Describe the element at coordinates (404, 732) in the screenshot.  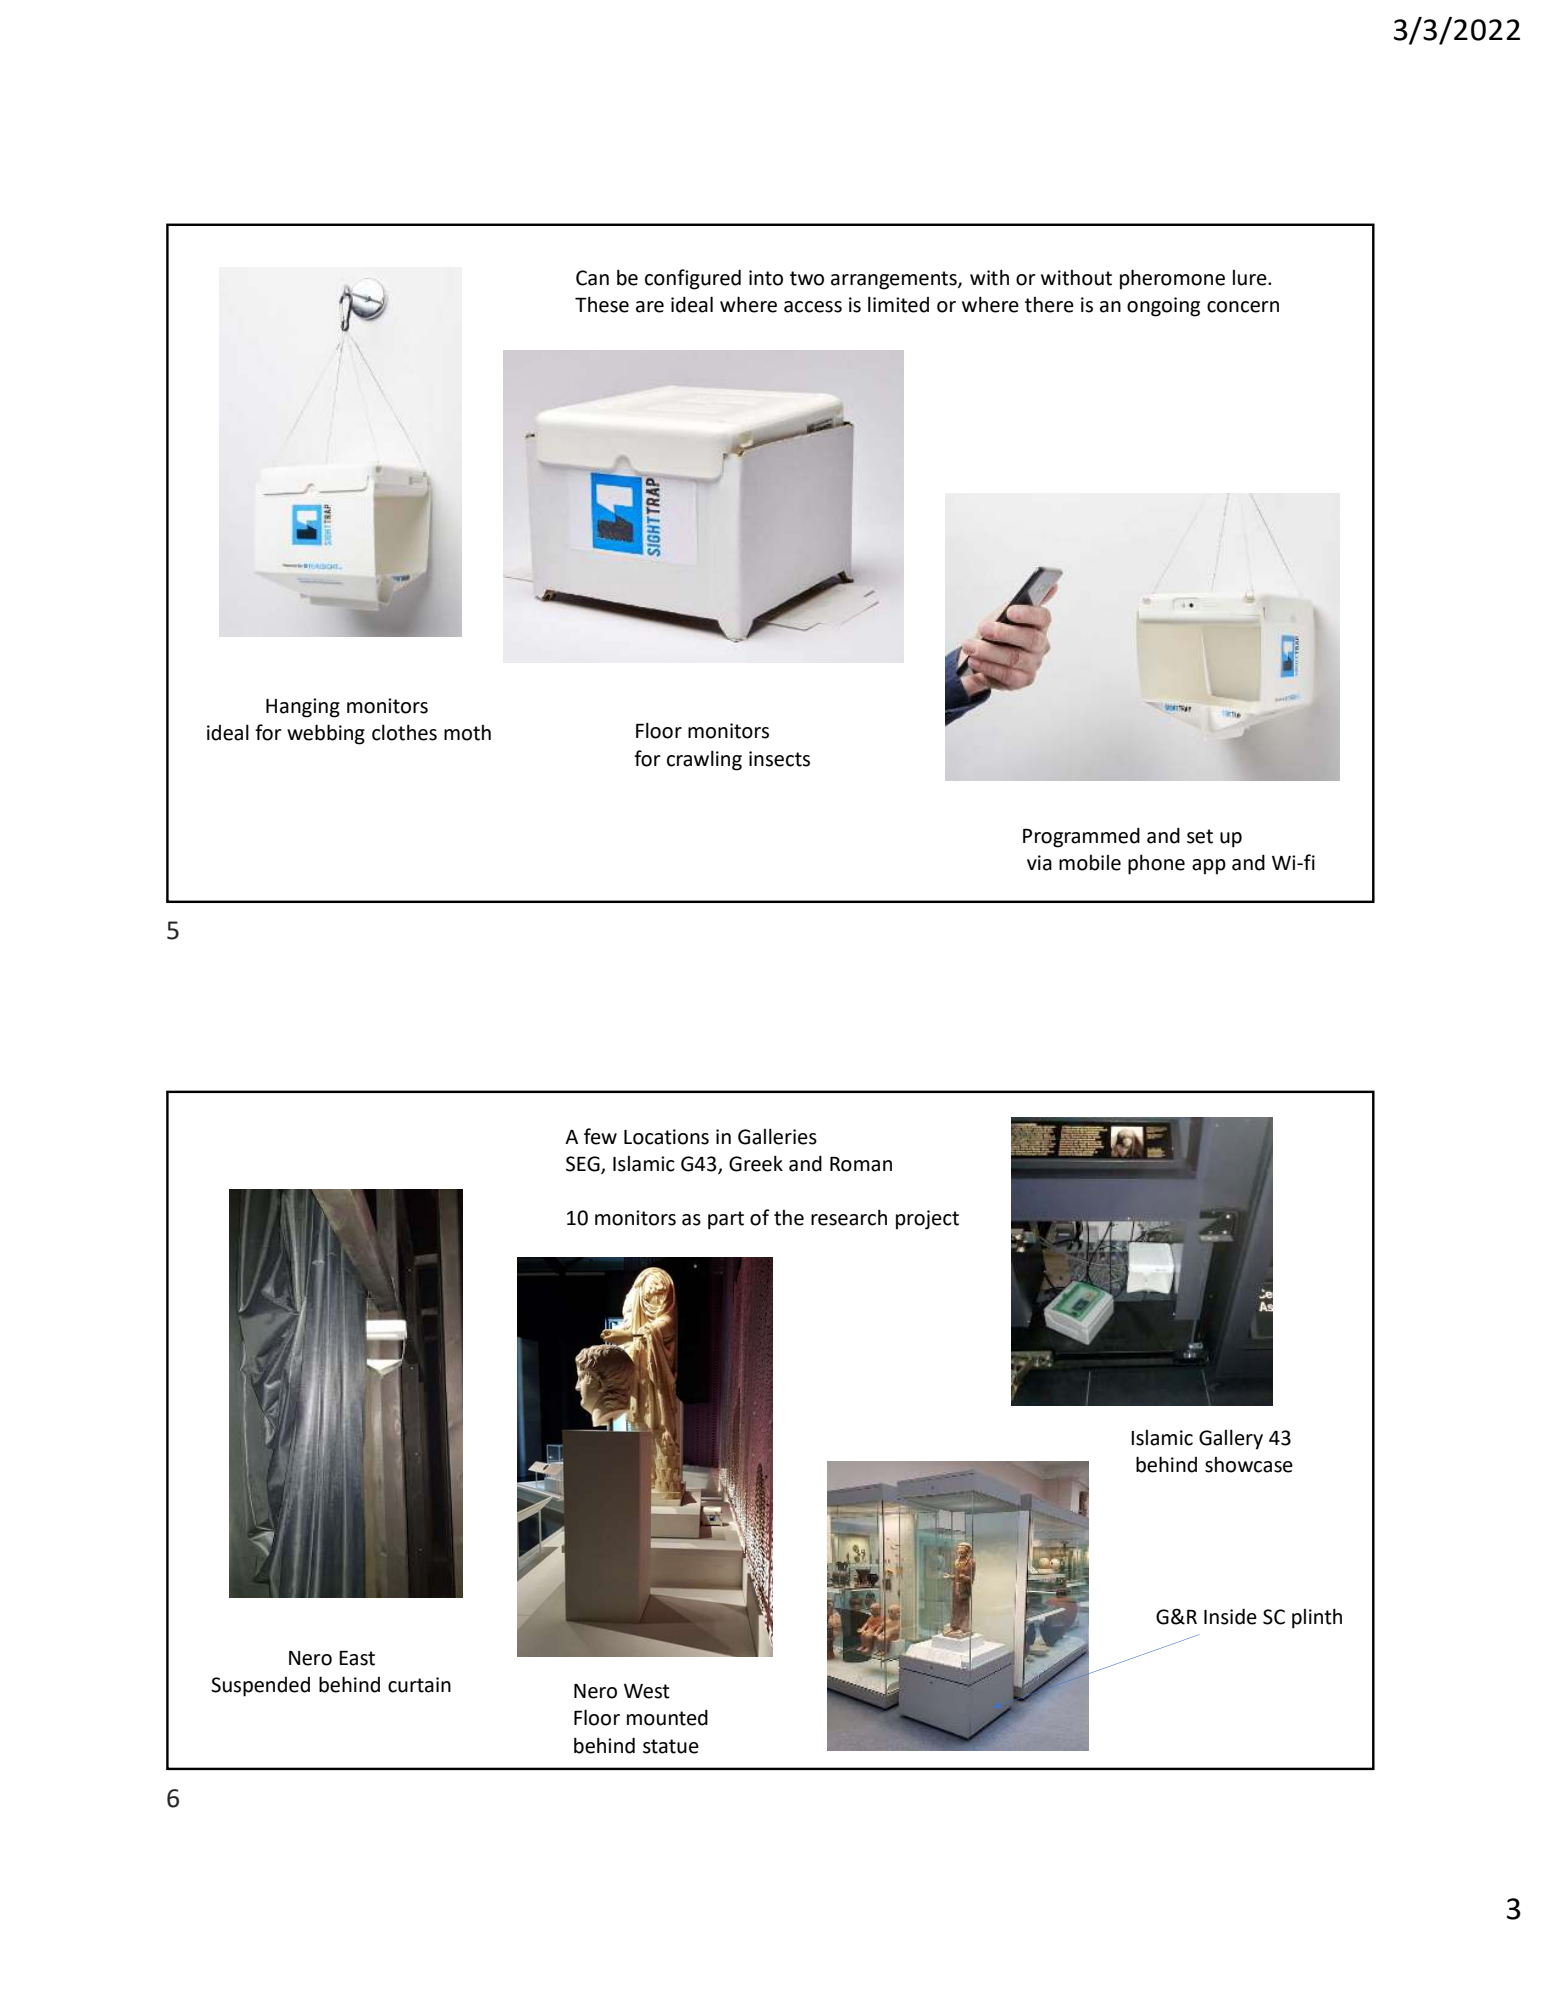
I see `clothes` at that location.
